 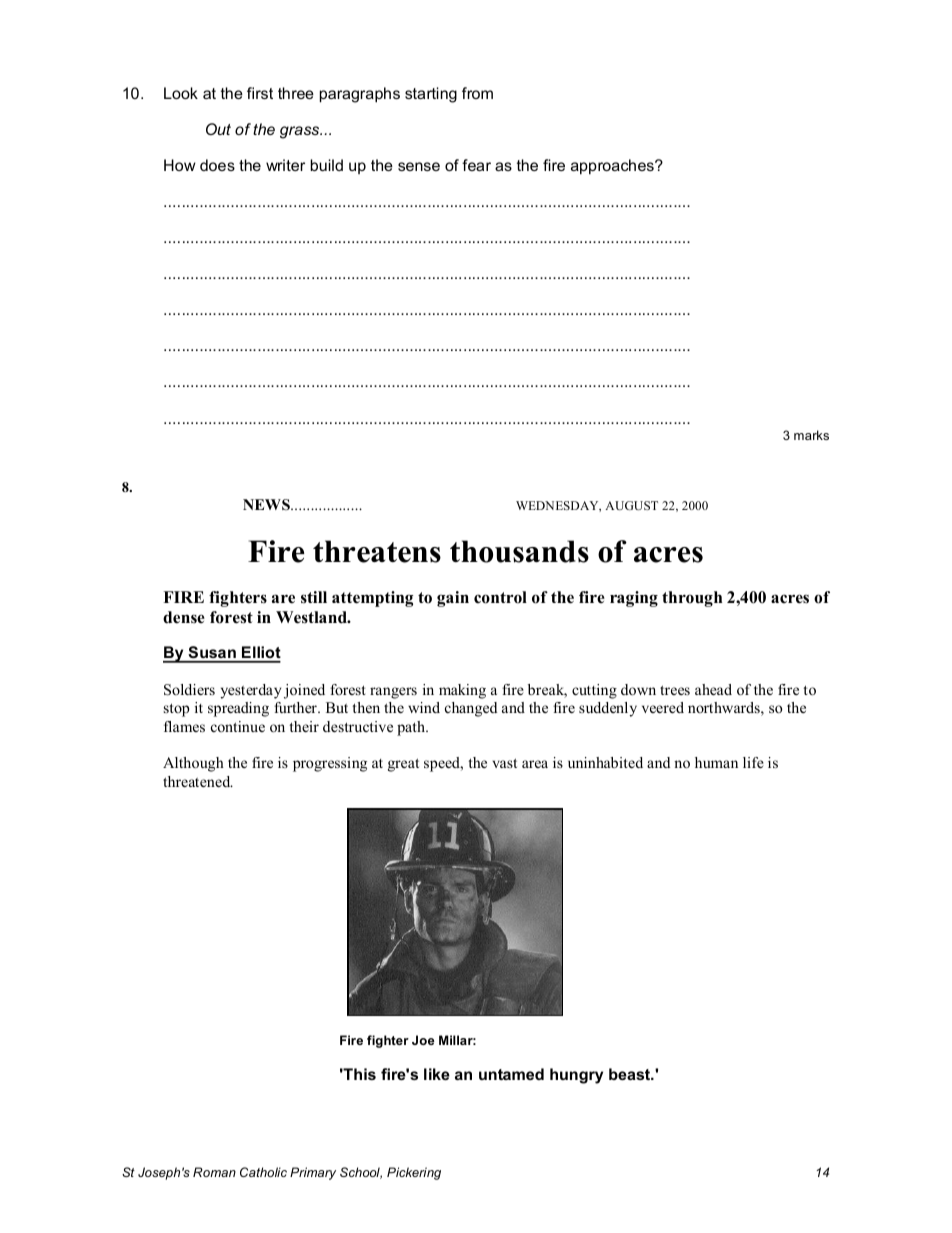 I want to click on Out, so click(x=218, y=129).
